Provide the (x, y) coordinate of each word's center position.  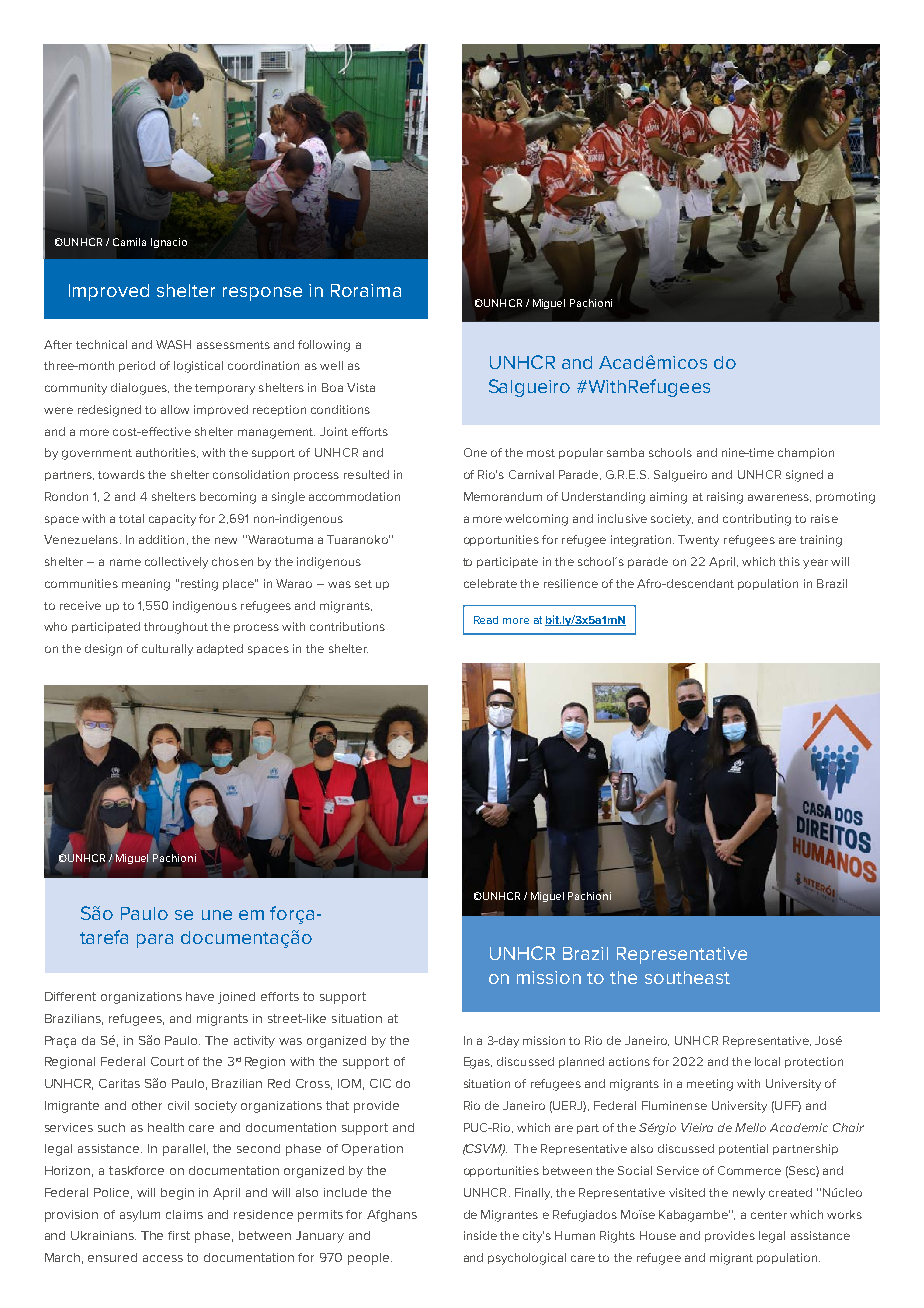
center (769, 1215)
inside (480, 1235)
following (324, 346)
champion (806, 453)
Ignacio (169, 243)
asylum (140, 1216)
